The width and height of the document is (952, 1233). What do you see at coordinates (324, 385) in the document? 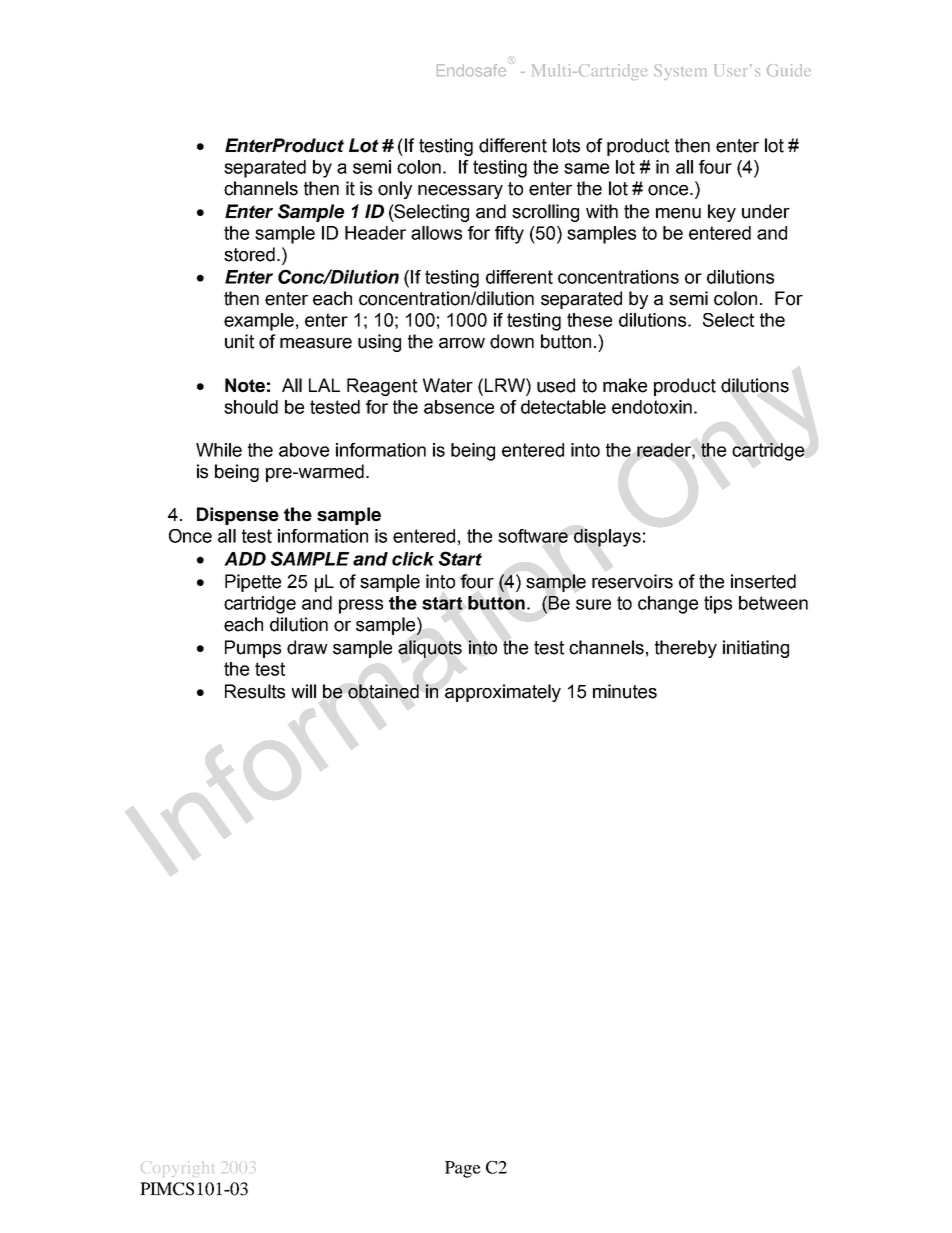
I see `LAL` at bounding box center [324, 385].
